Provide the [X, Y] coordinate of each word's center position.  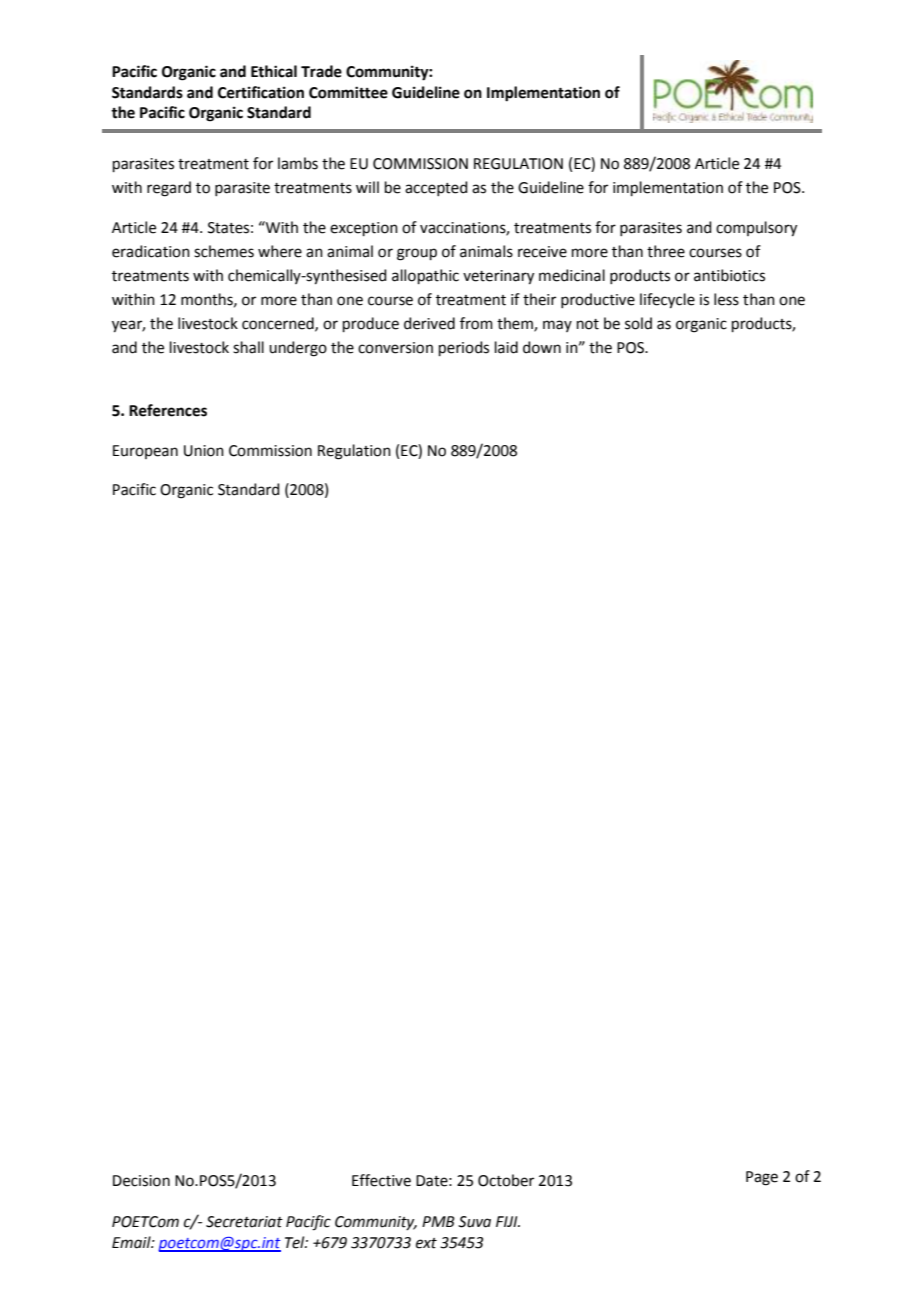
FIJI [508, 1221]
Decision [141, 1181]
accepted [436, 188]
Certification [261, 92]
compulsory [756, 229]
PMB [438, 1221]
